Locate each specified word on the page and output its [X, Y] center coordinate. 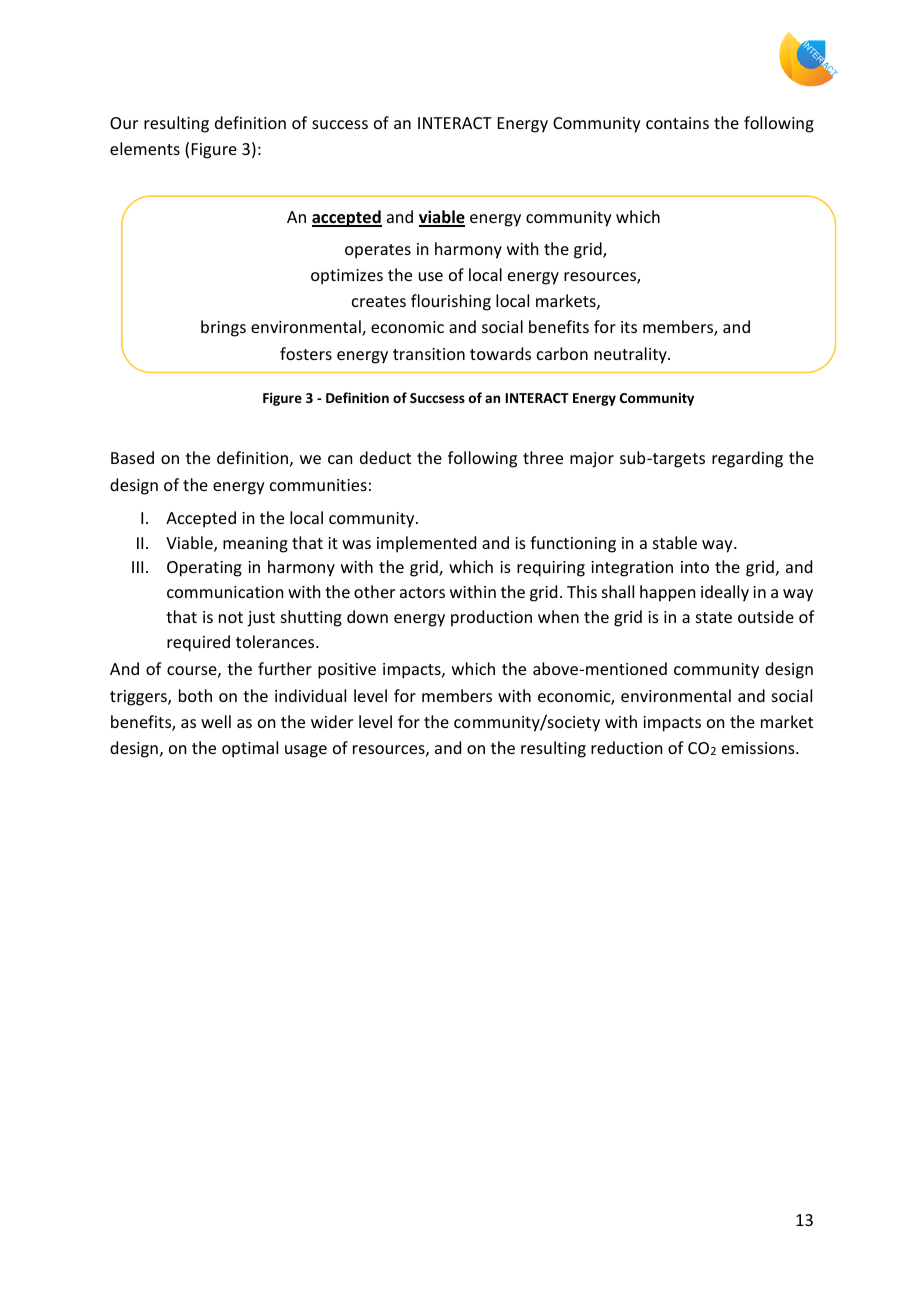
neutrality [631, 355]
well [216, 721]
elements [145, 148]
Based [132, 457]
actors [422, 592]
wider [332, 721]
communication [225, 592]
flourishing [451, 302]
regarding [747, 459]
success [340, 124]
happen [667, 593]
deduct [385, 457]
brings [223, 328]
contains [677, 123]
